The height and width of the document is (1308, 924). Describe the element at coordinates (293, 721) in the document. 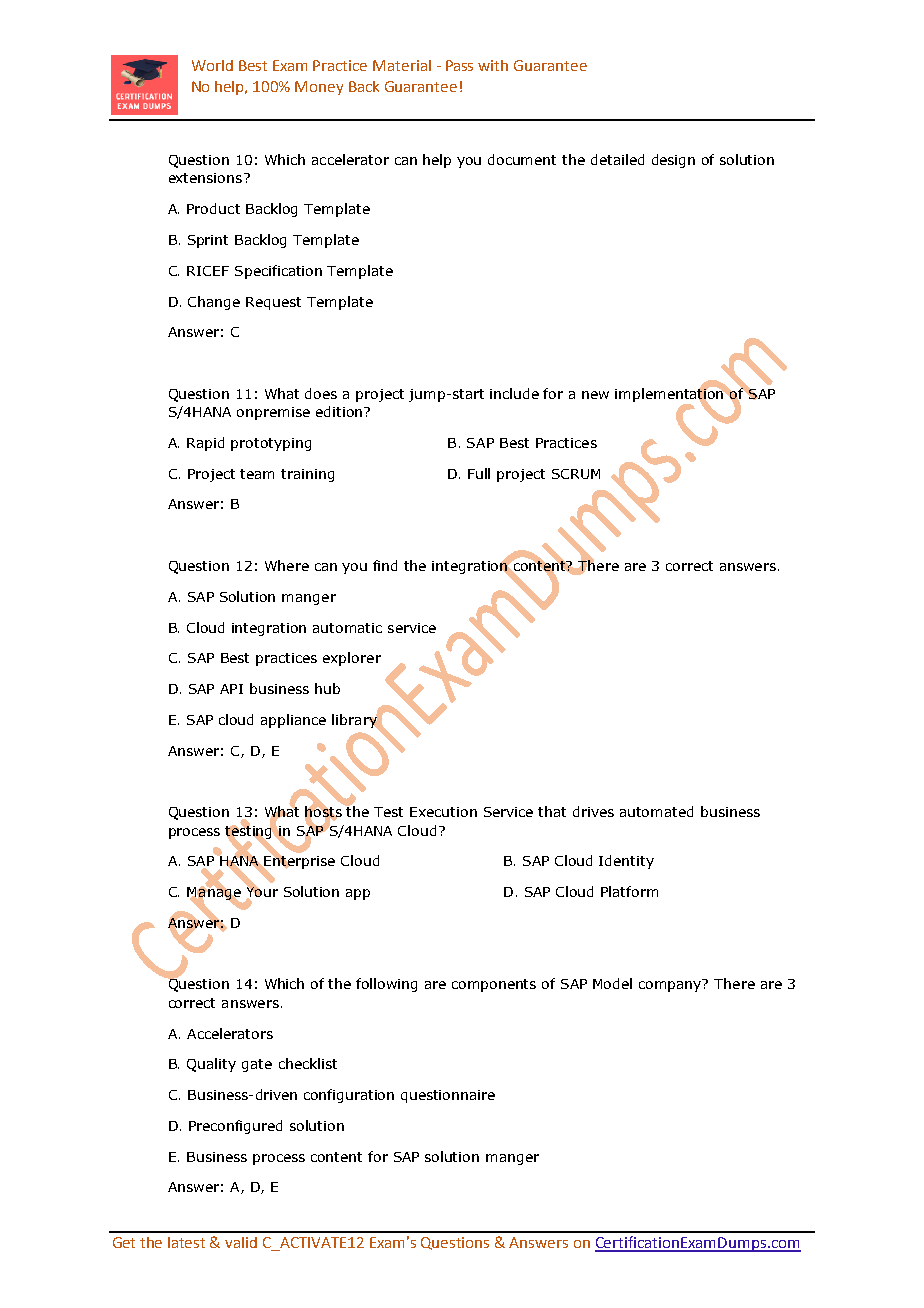

I see `appliance` at that location.
